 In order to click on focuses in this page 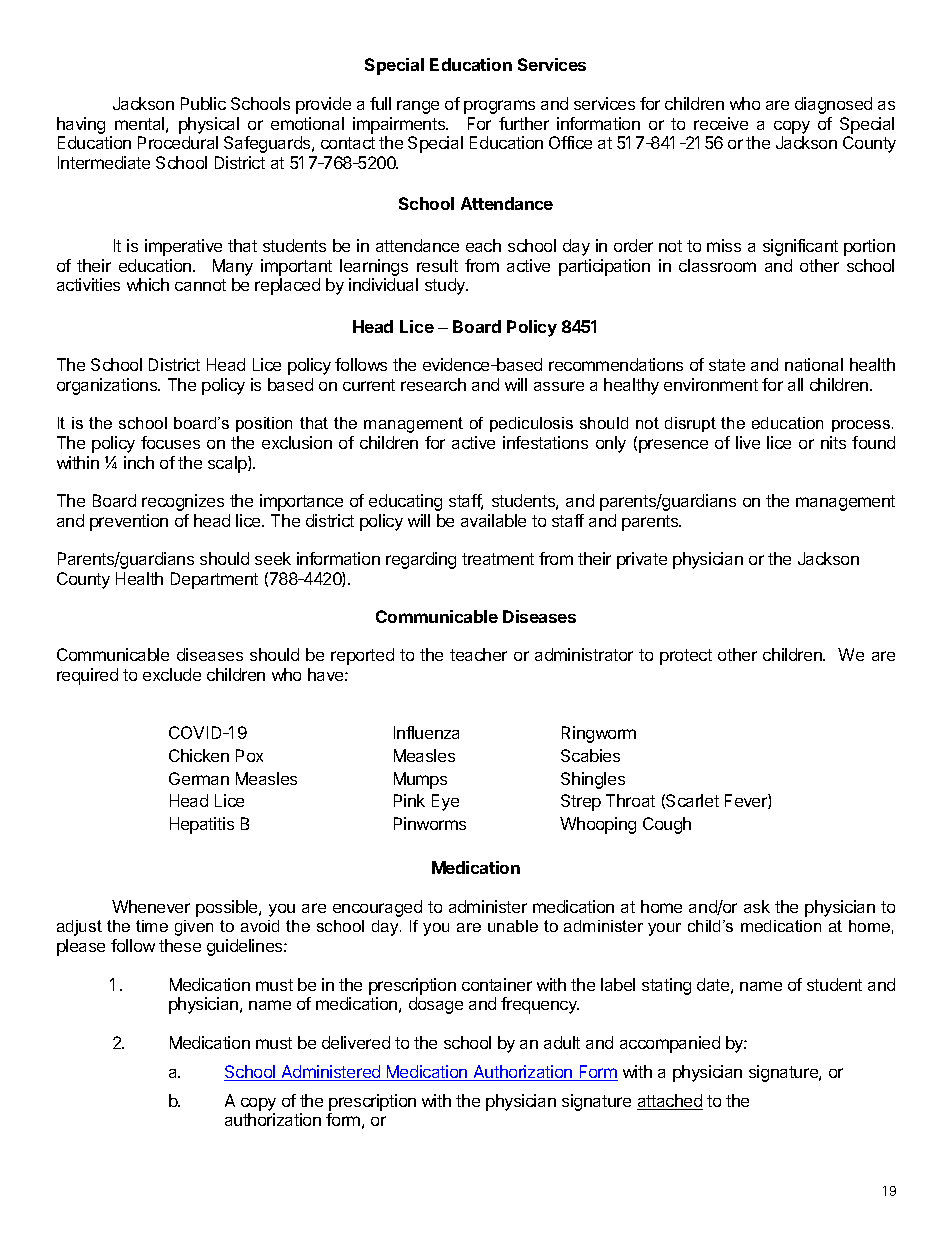, I will do `click(170, 442)`.
